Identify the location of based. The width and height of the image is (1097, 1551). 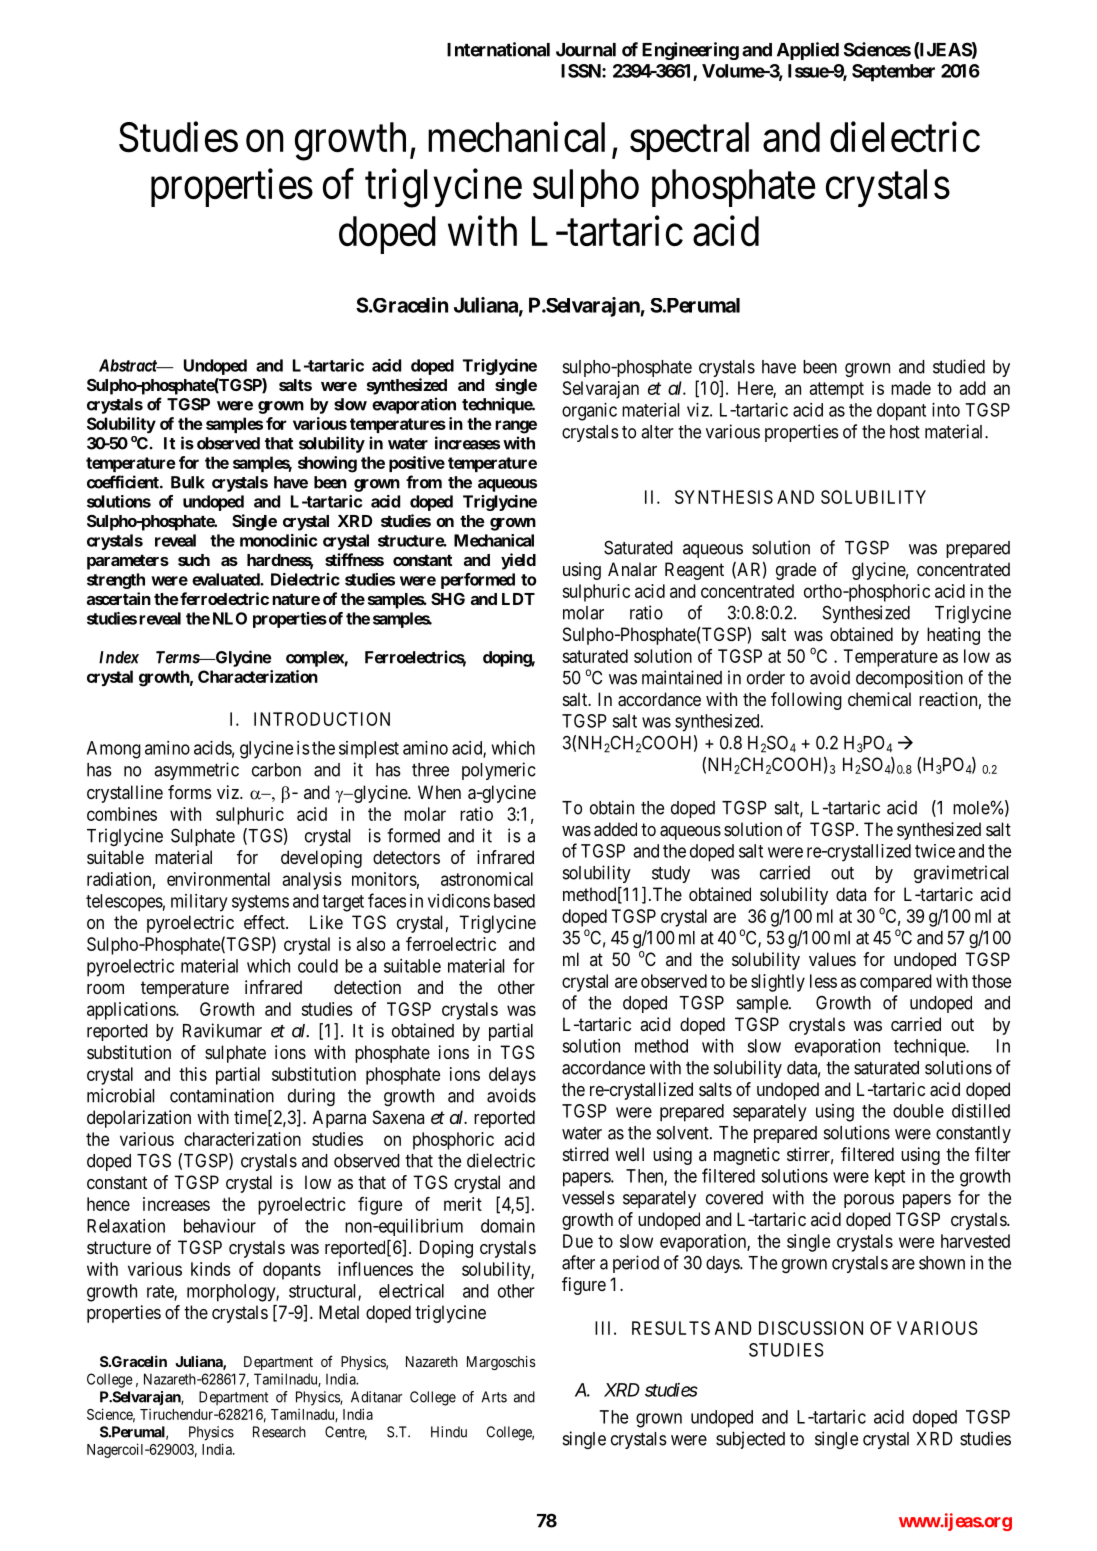
(514, 901).
